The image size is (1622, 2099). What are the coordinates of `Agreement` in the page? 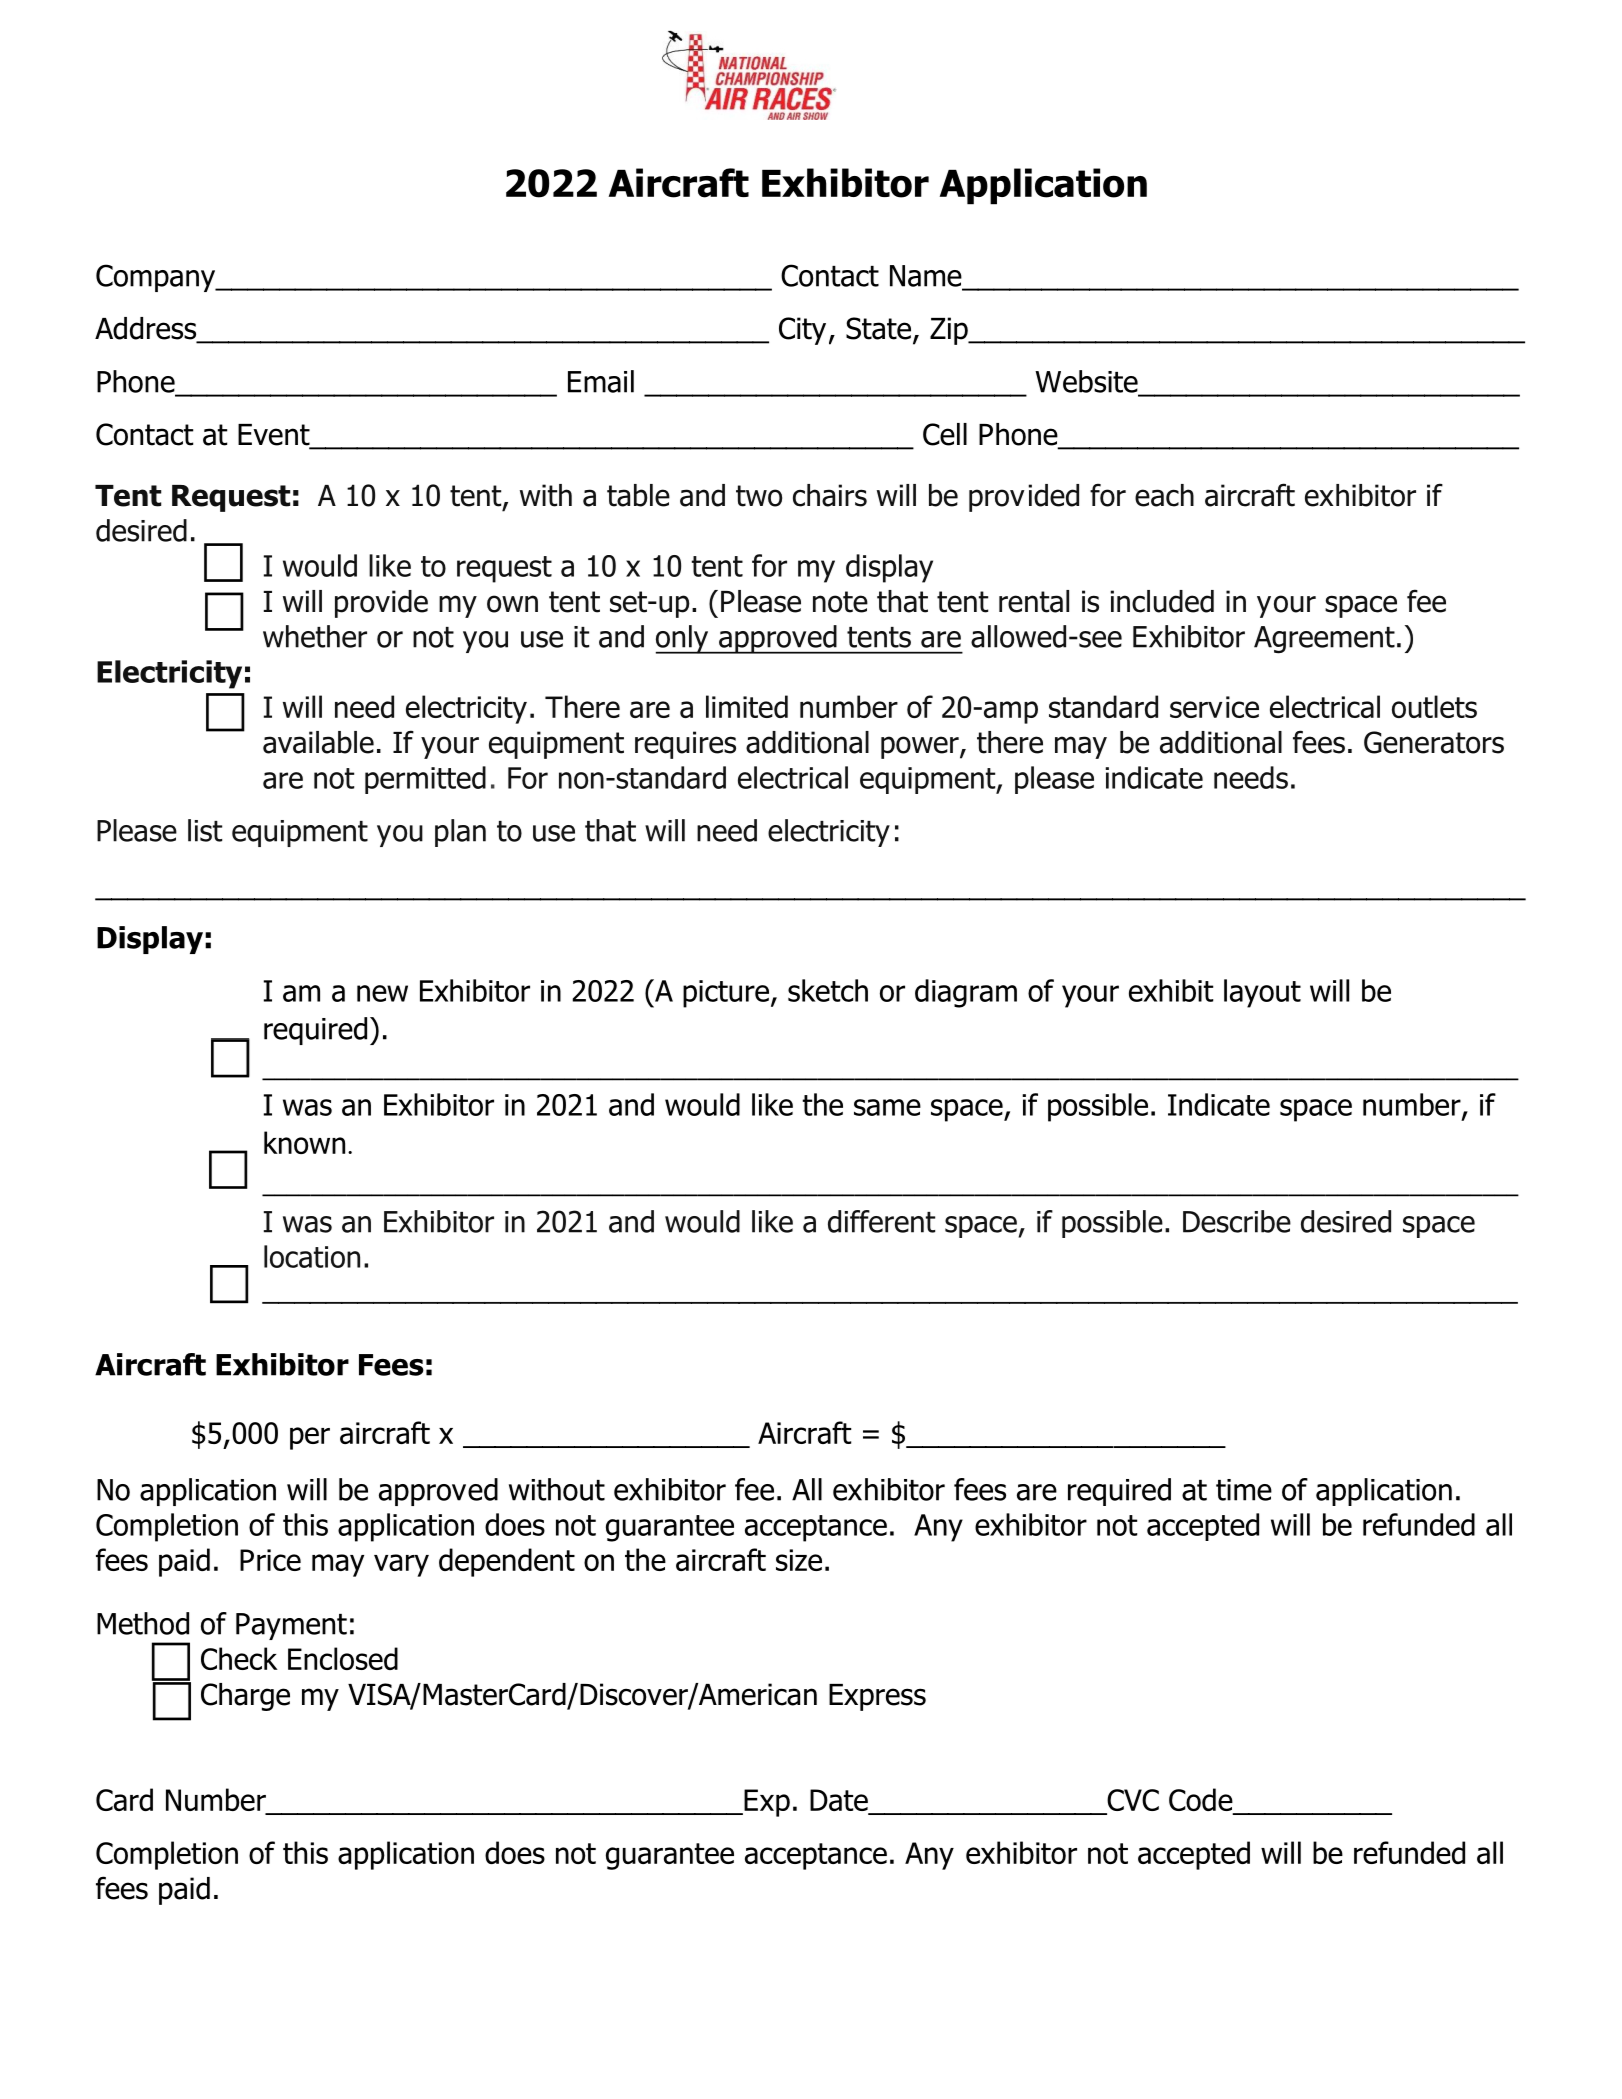 It's located at (1324, 640).
